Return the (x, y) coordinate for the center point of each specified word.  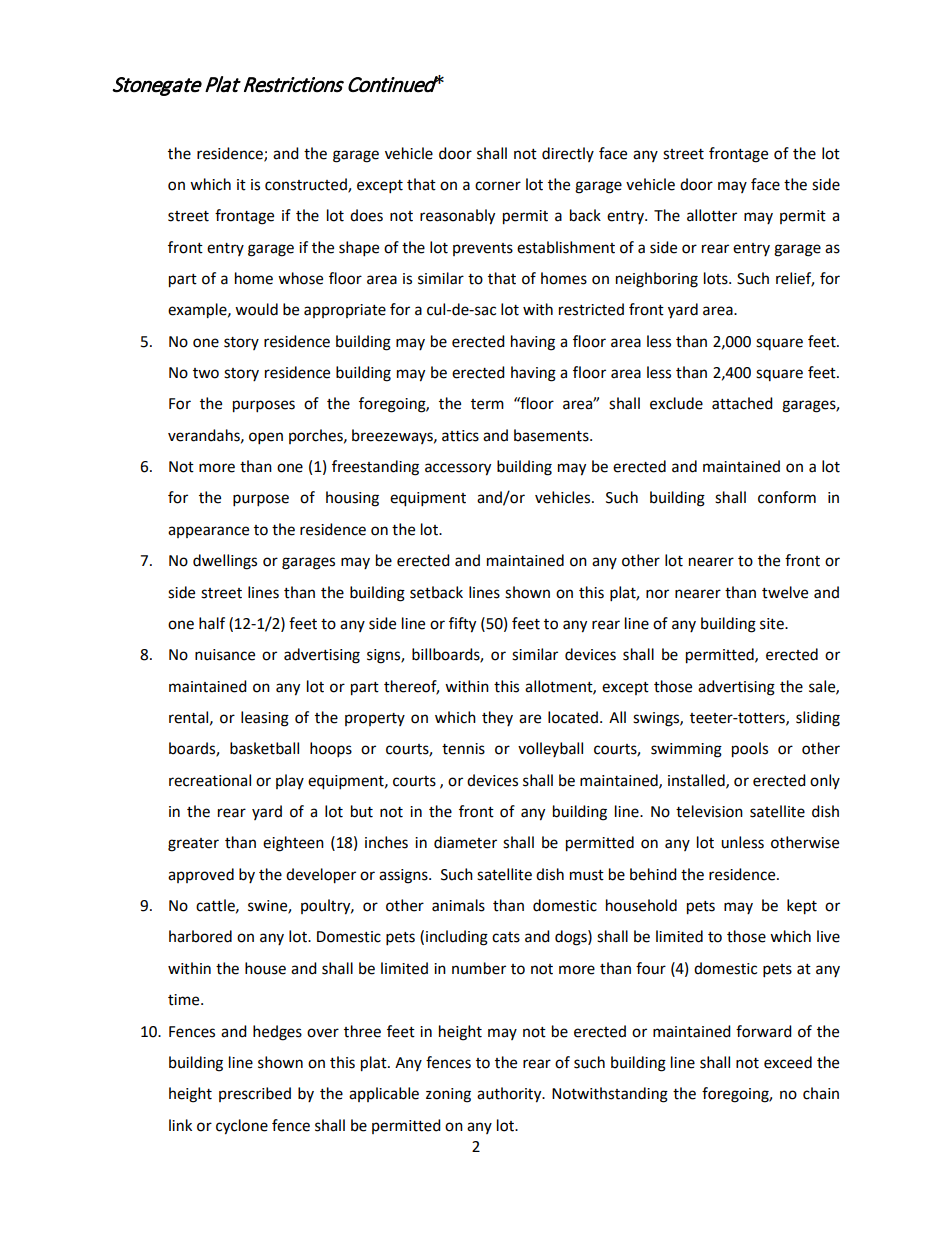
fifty (462, 625)
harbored (200, 936)
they (497, 718)
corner (498, 186)
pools (750, 750)
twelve (785, 592)
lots (717, 278)
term (487, 404)
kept (802, 907)
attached (742, 403)
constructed (307, 185)
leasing (265, 719)
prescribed (255, 1094)
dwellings (225, 562)
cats (506, 937)
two (206, 373)
